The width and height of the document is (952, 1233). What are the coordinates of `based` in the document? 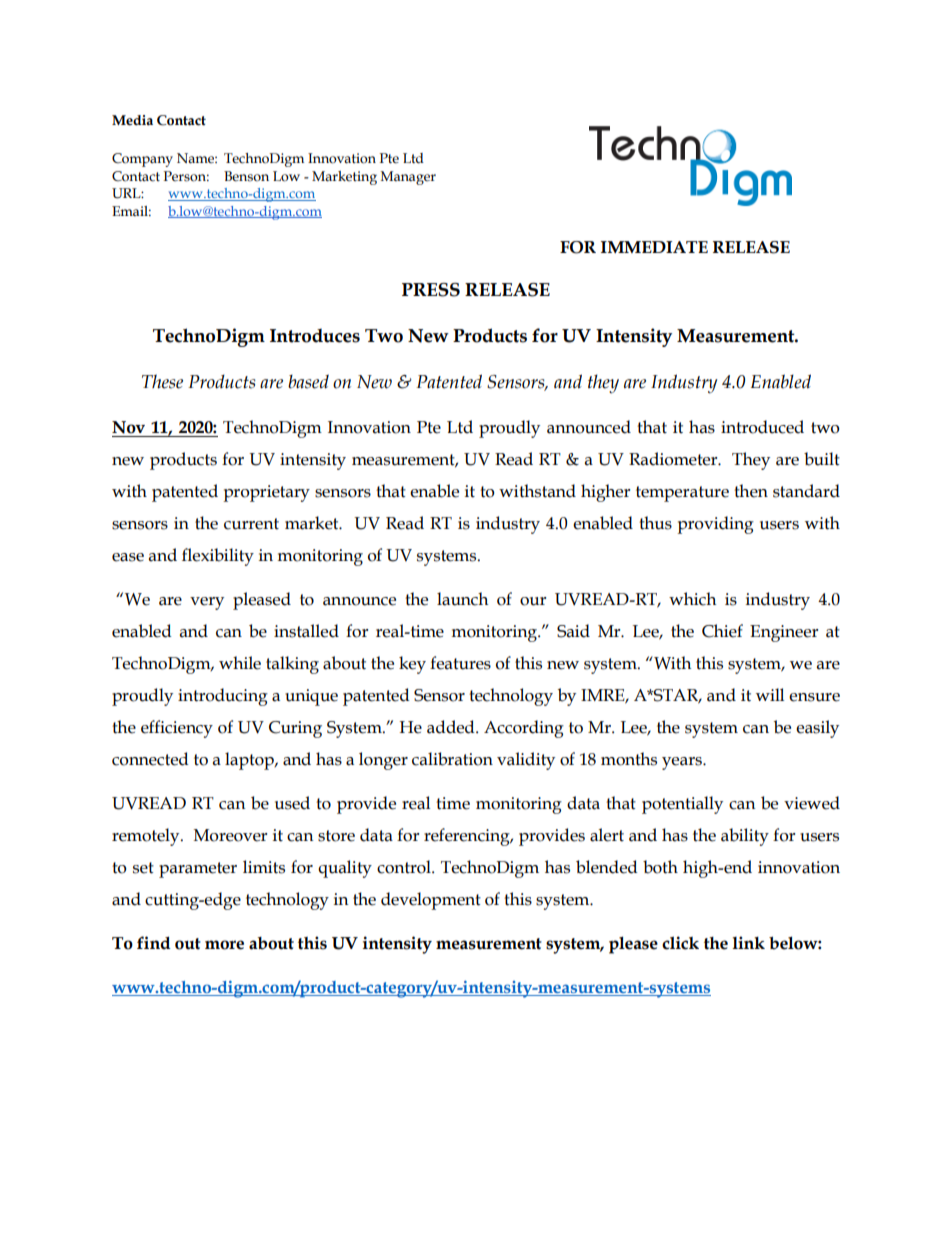 It's located at (308, 381).
